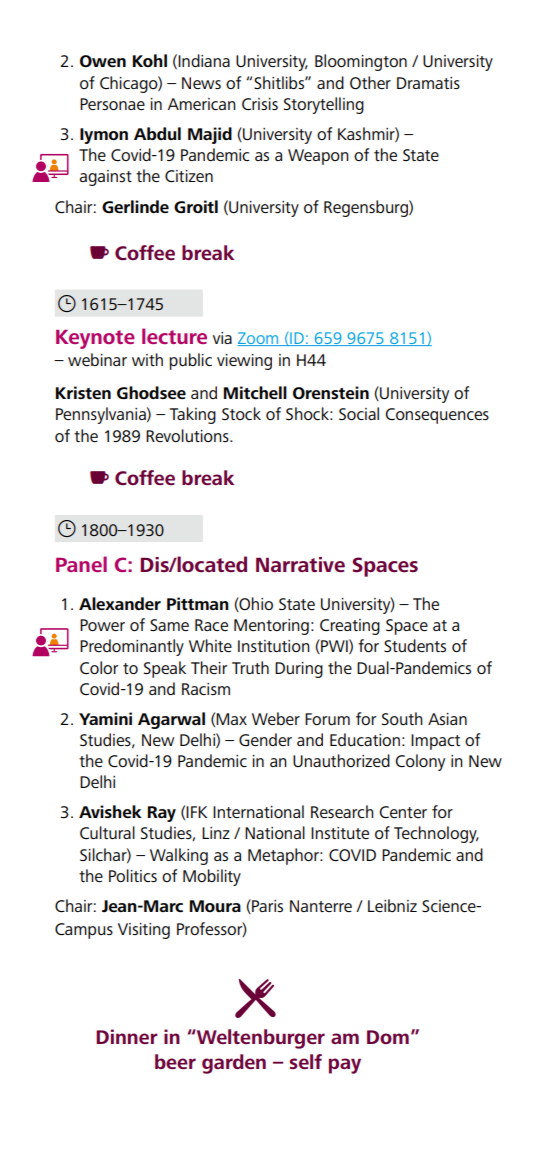 The image size is (543, 1153). I want to click on Keynote, so click(95, 339).
